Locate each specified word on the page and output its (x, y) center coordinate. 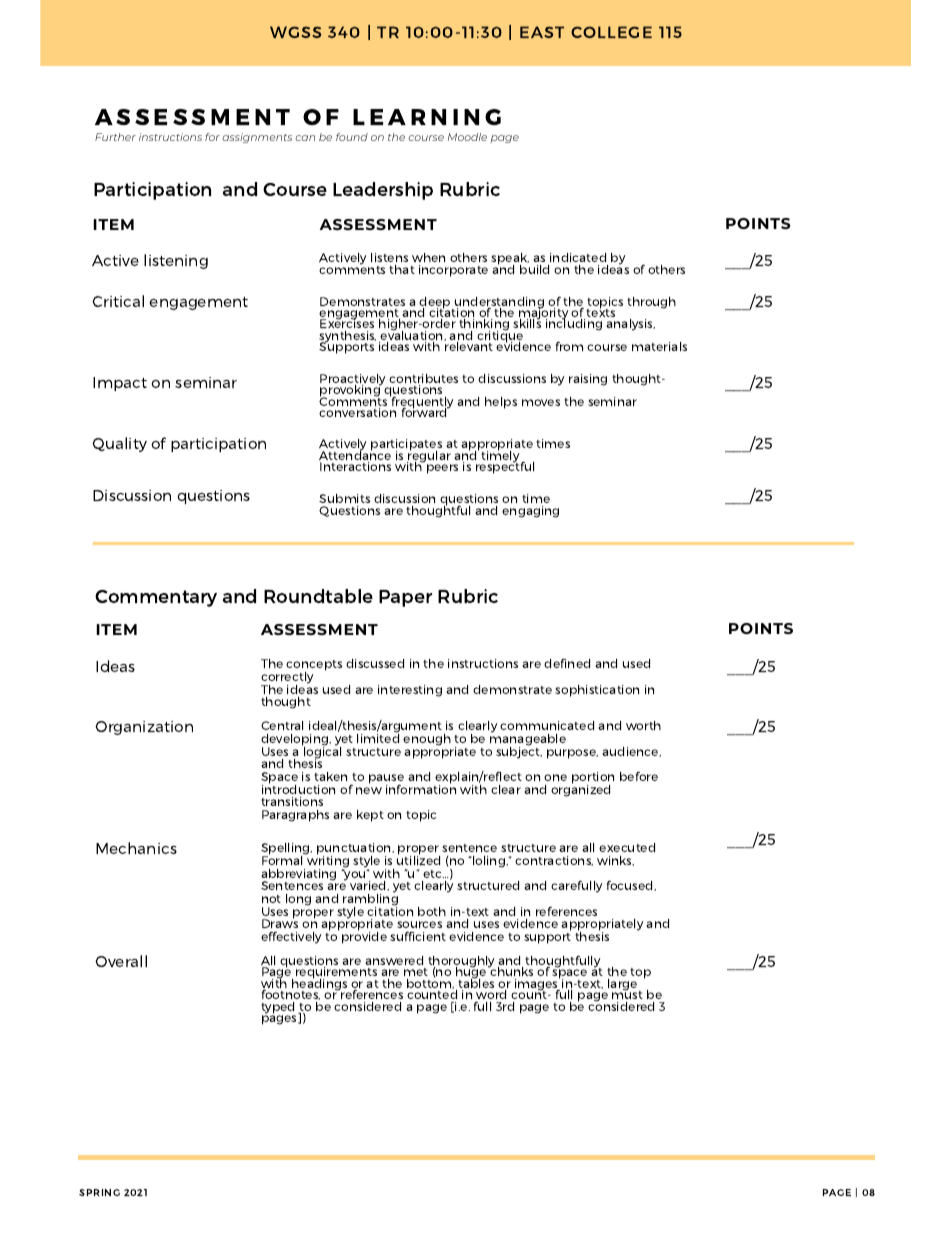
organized (580, 789)
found (352, 137)
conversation (357, 412)
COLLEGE (611, 32)
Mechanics (136, 848)
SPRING (99, 1192)
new (369, 790)
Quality (119, 444)
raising (588, 380)
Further (115, 137)
